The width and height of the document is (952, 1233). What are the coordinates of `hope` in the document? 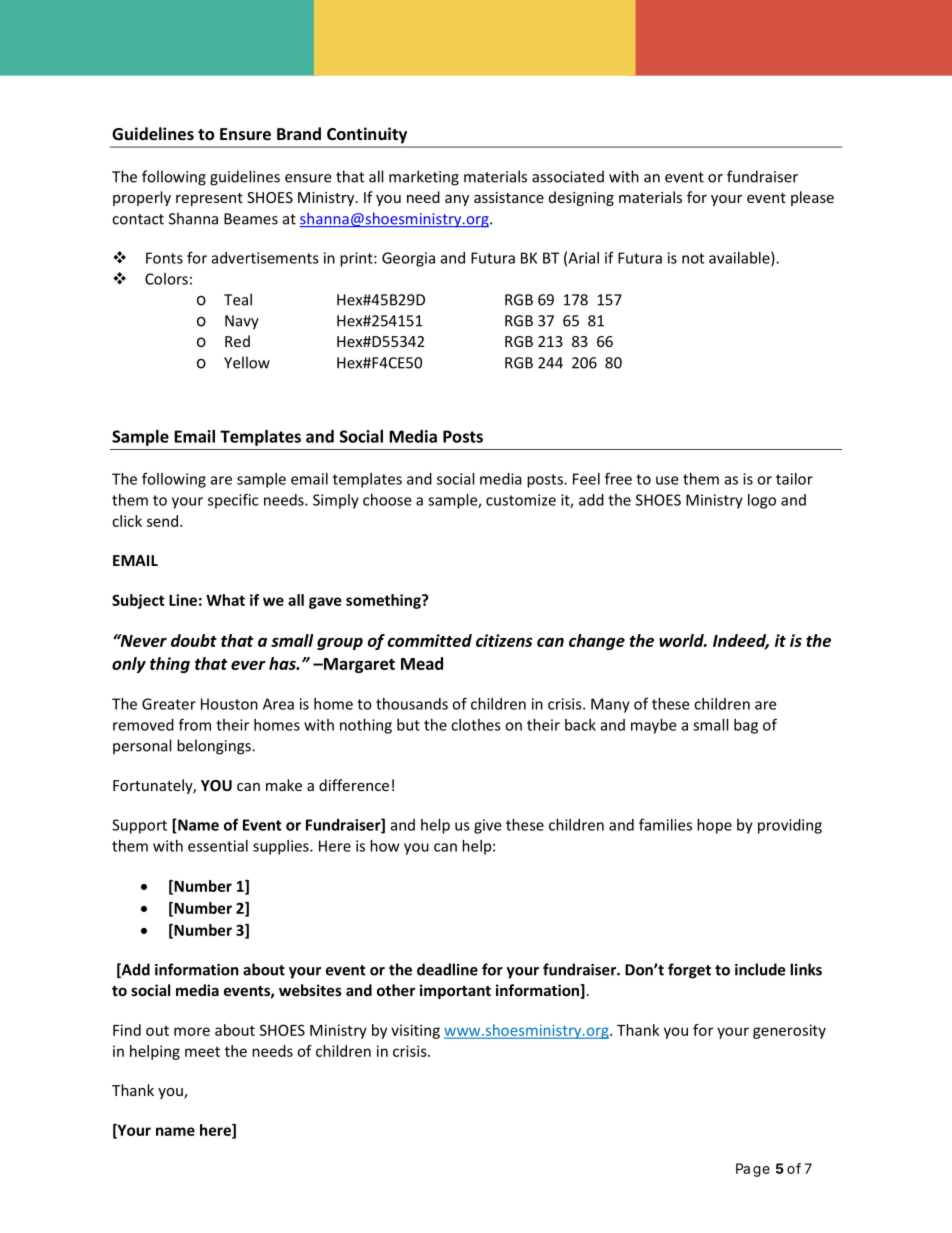 It's located at (714, 826).
